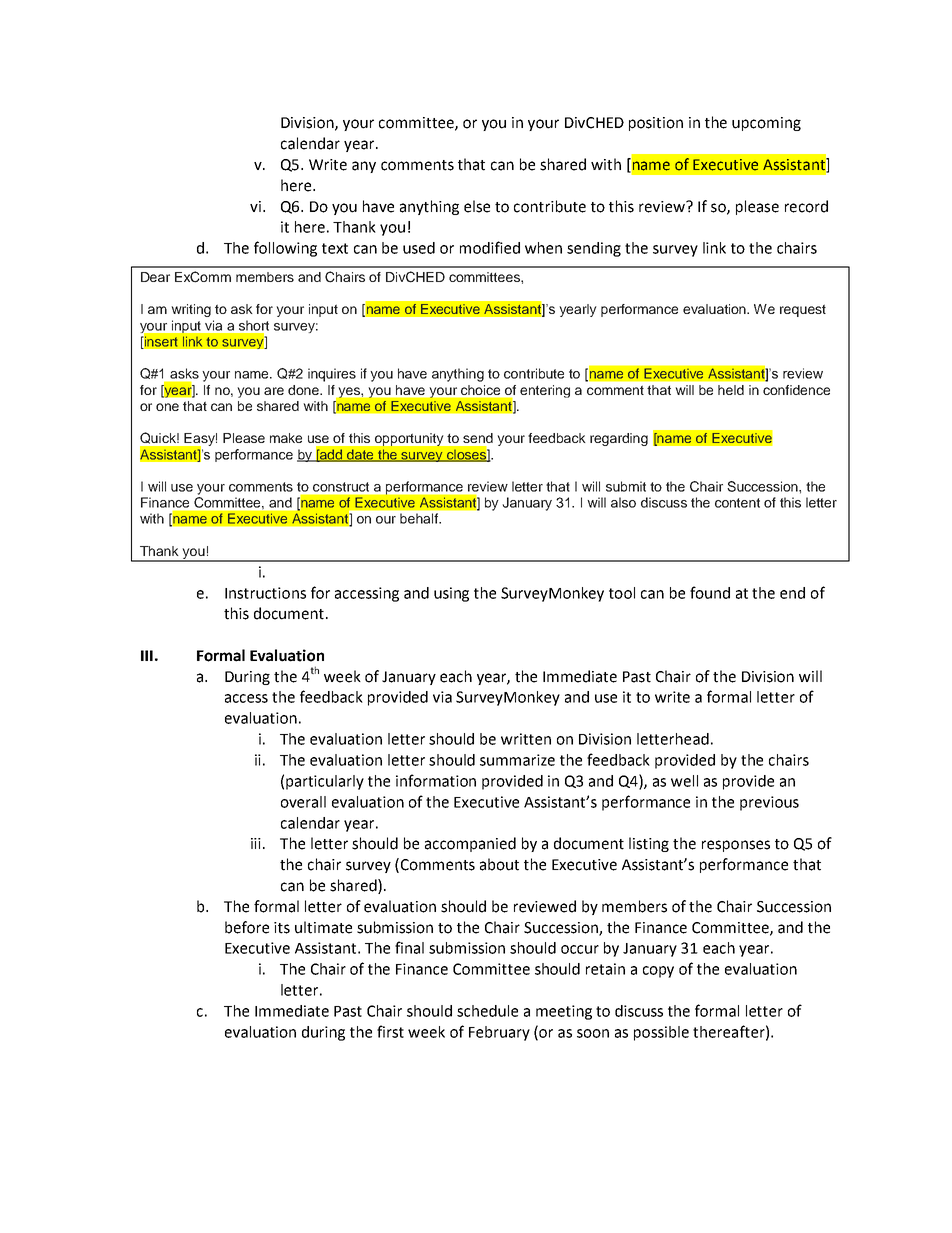 This page has width=952, height=1233. I want to click on Instructions, so click(265, 593).
